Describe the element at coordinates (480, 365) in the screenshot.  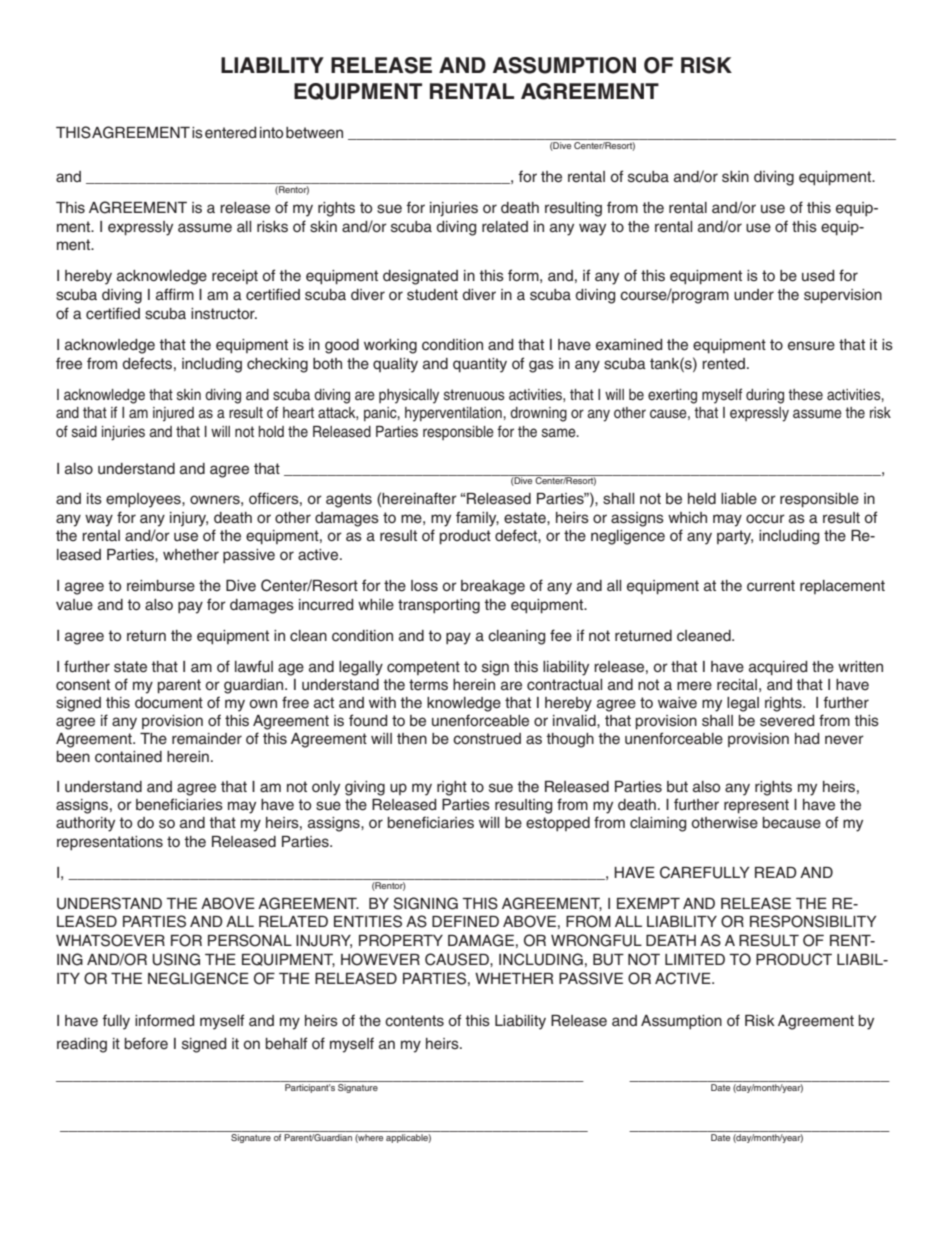
I see `quantity` at that location.
